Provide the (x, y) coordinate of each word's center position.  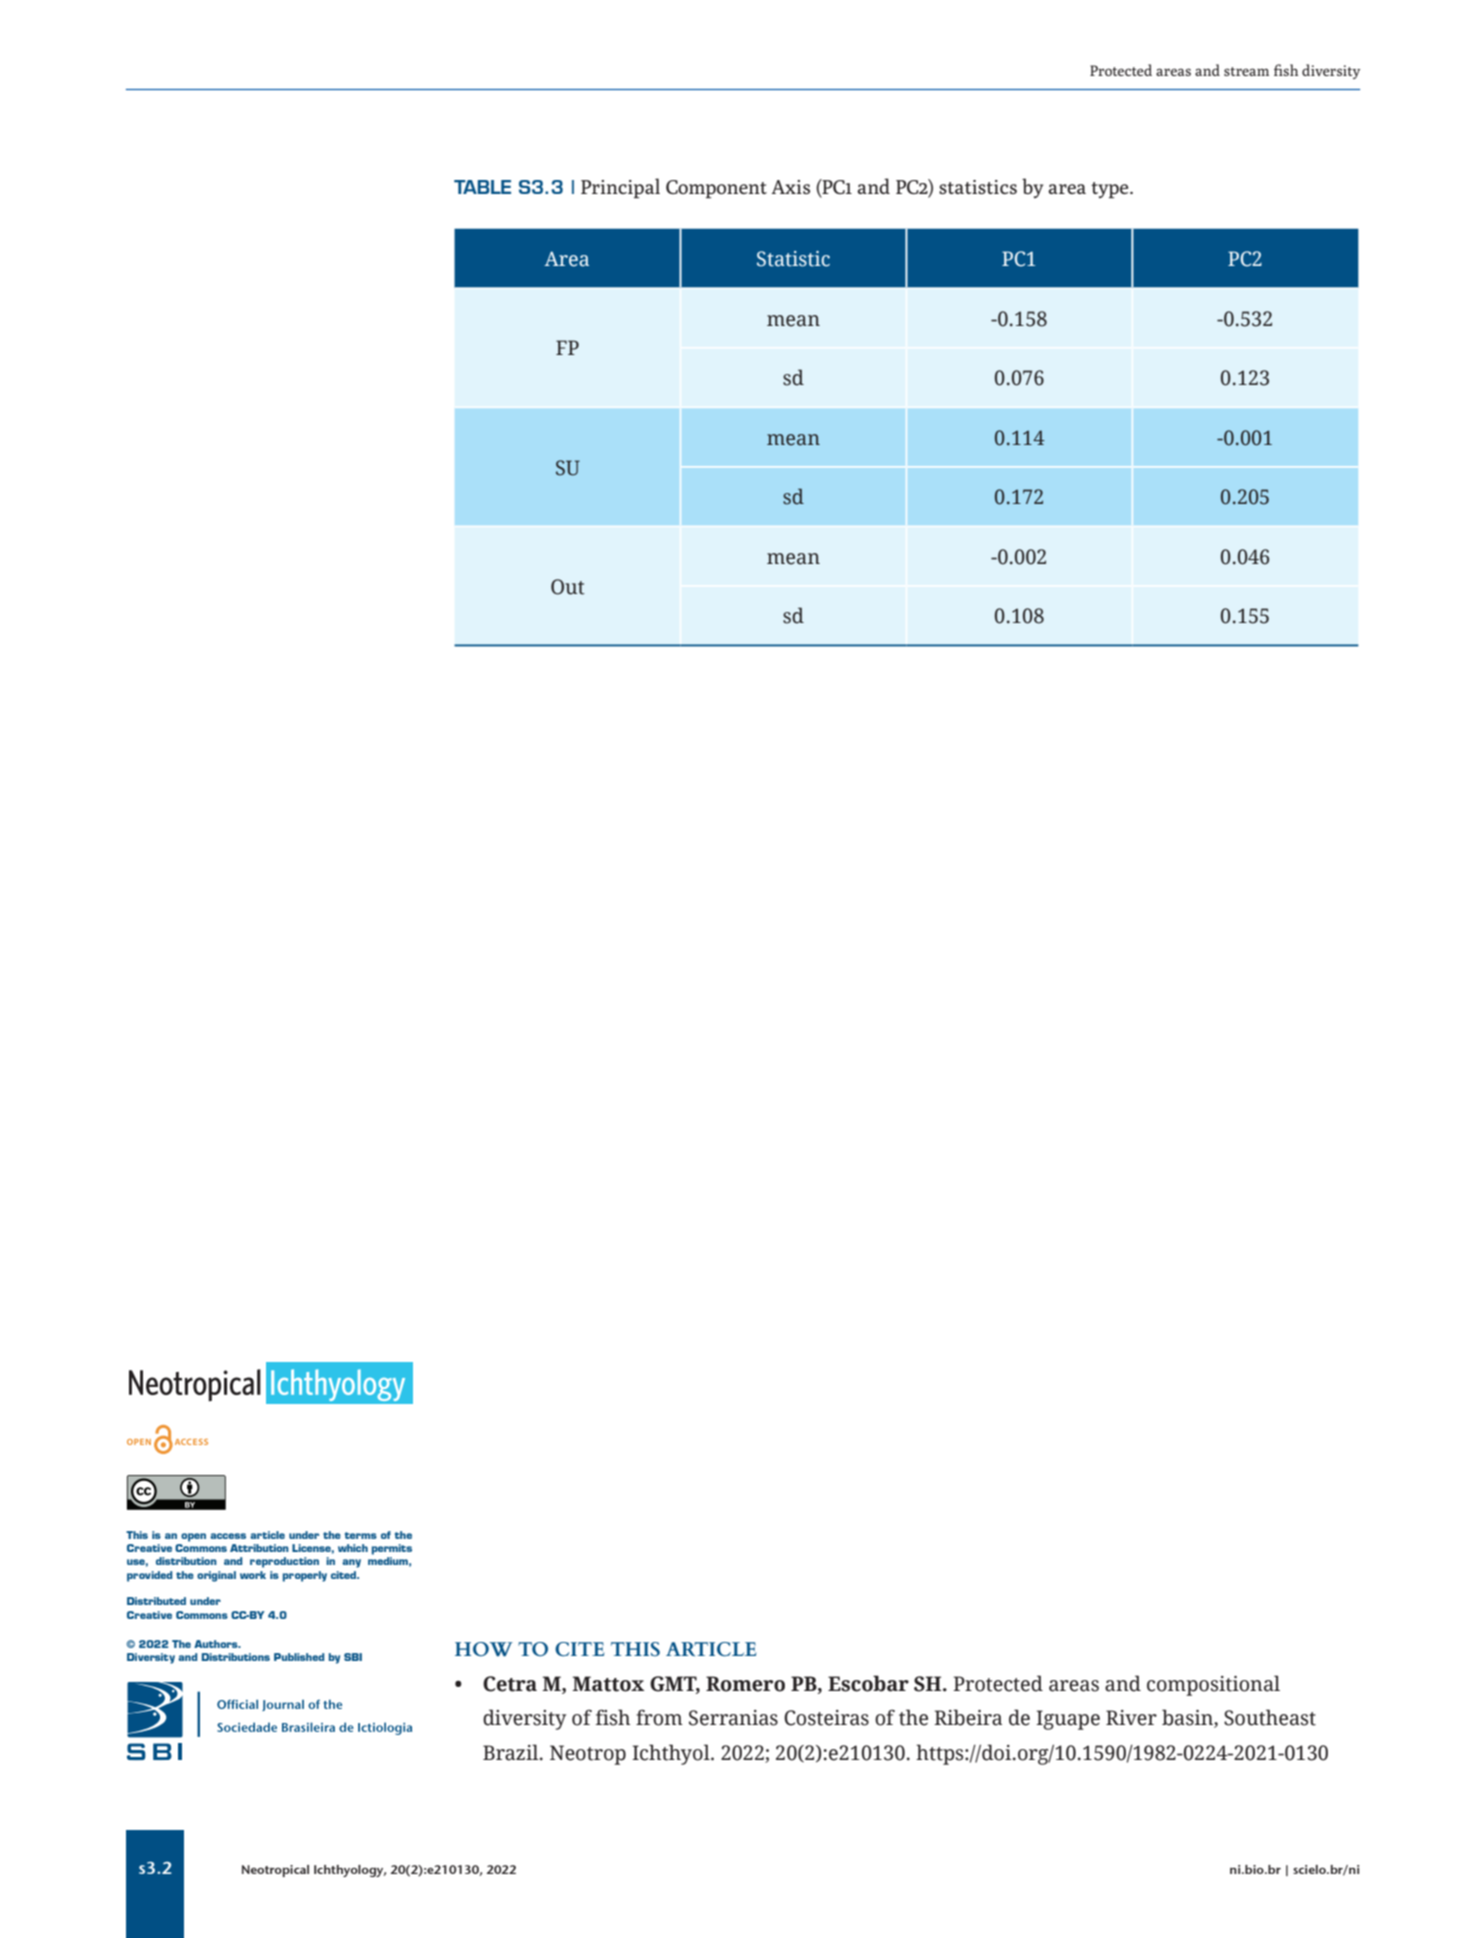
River (1131, 1718)
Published (299, 1657)
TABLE (482, 187)
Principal (620, 188)
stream (1246, 71)
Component (716, 189)
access (228, 1536)
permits (392, 1549)
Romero (745, 1684)
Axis (791, 187)
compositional (1213, 1685)
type (1111, 190)
